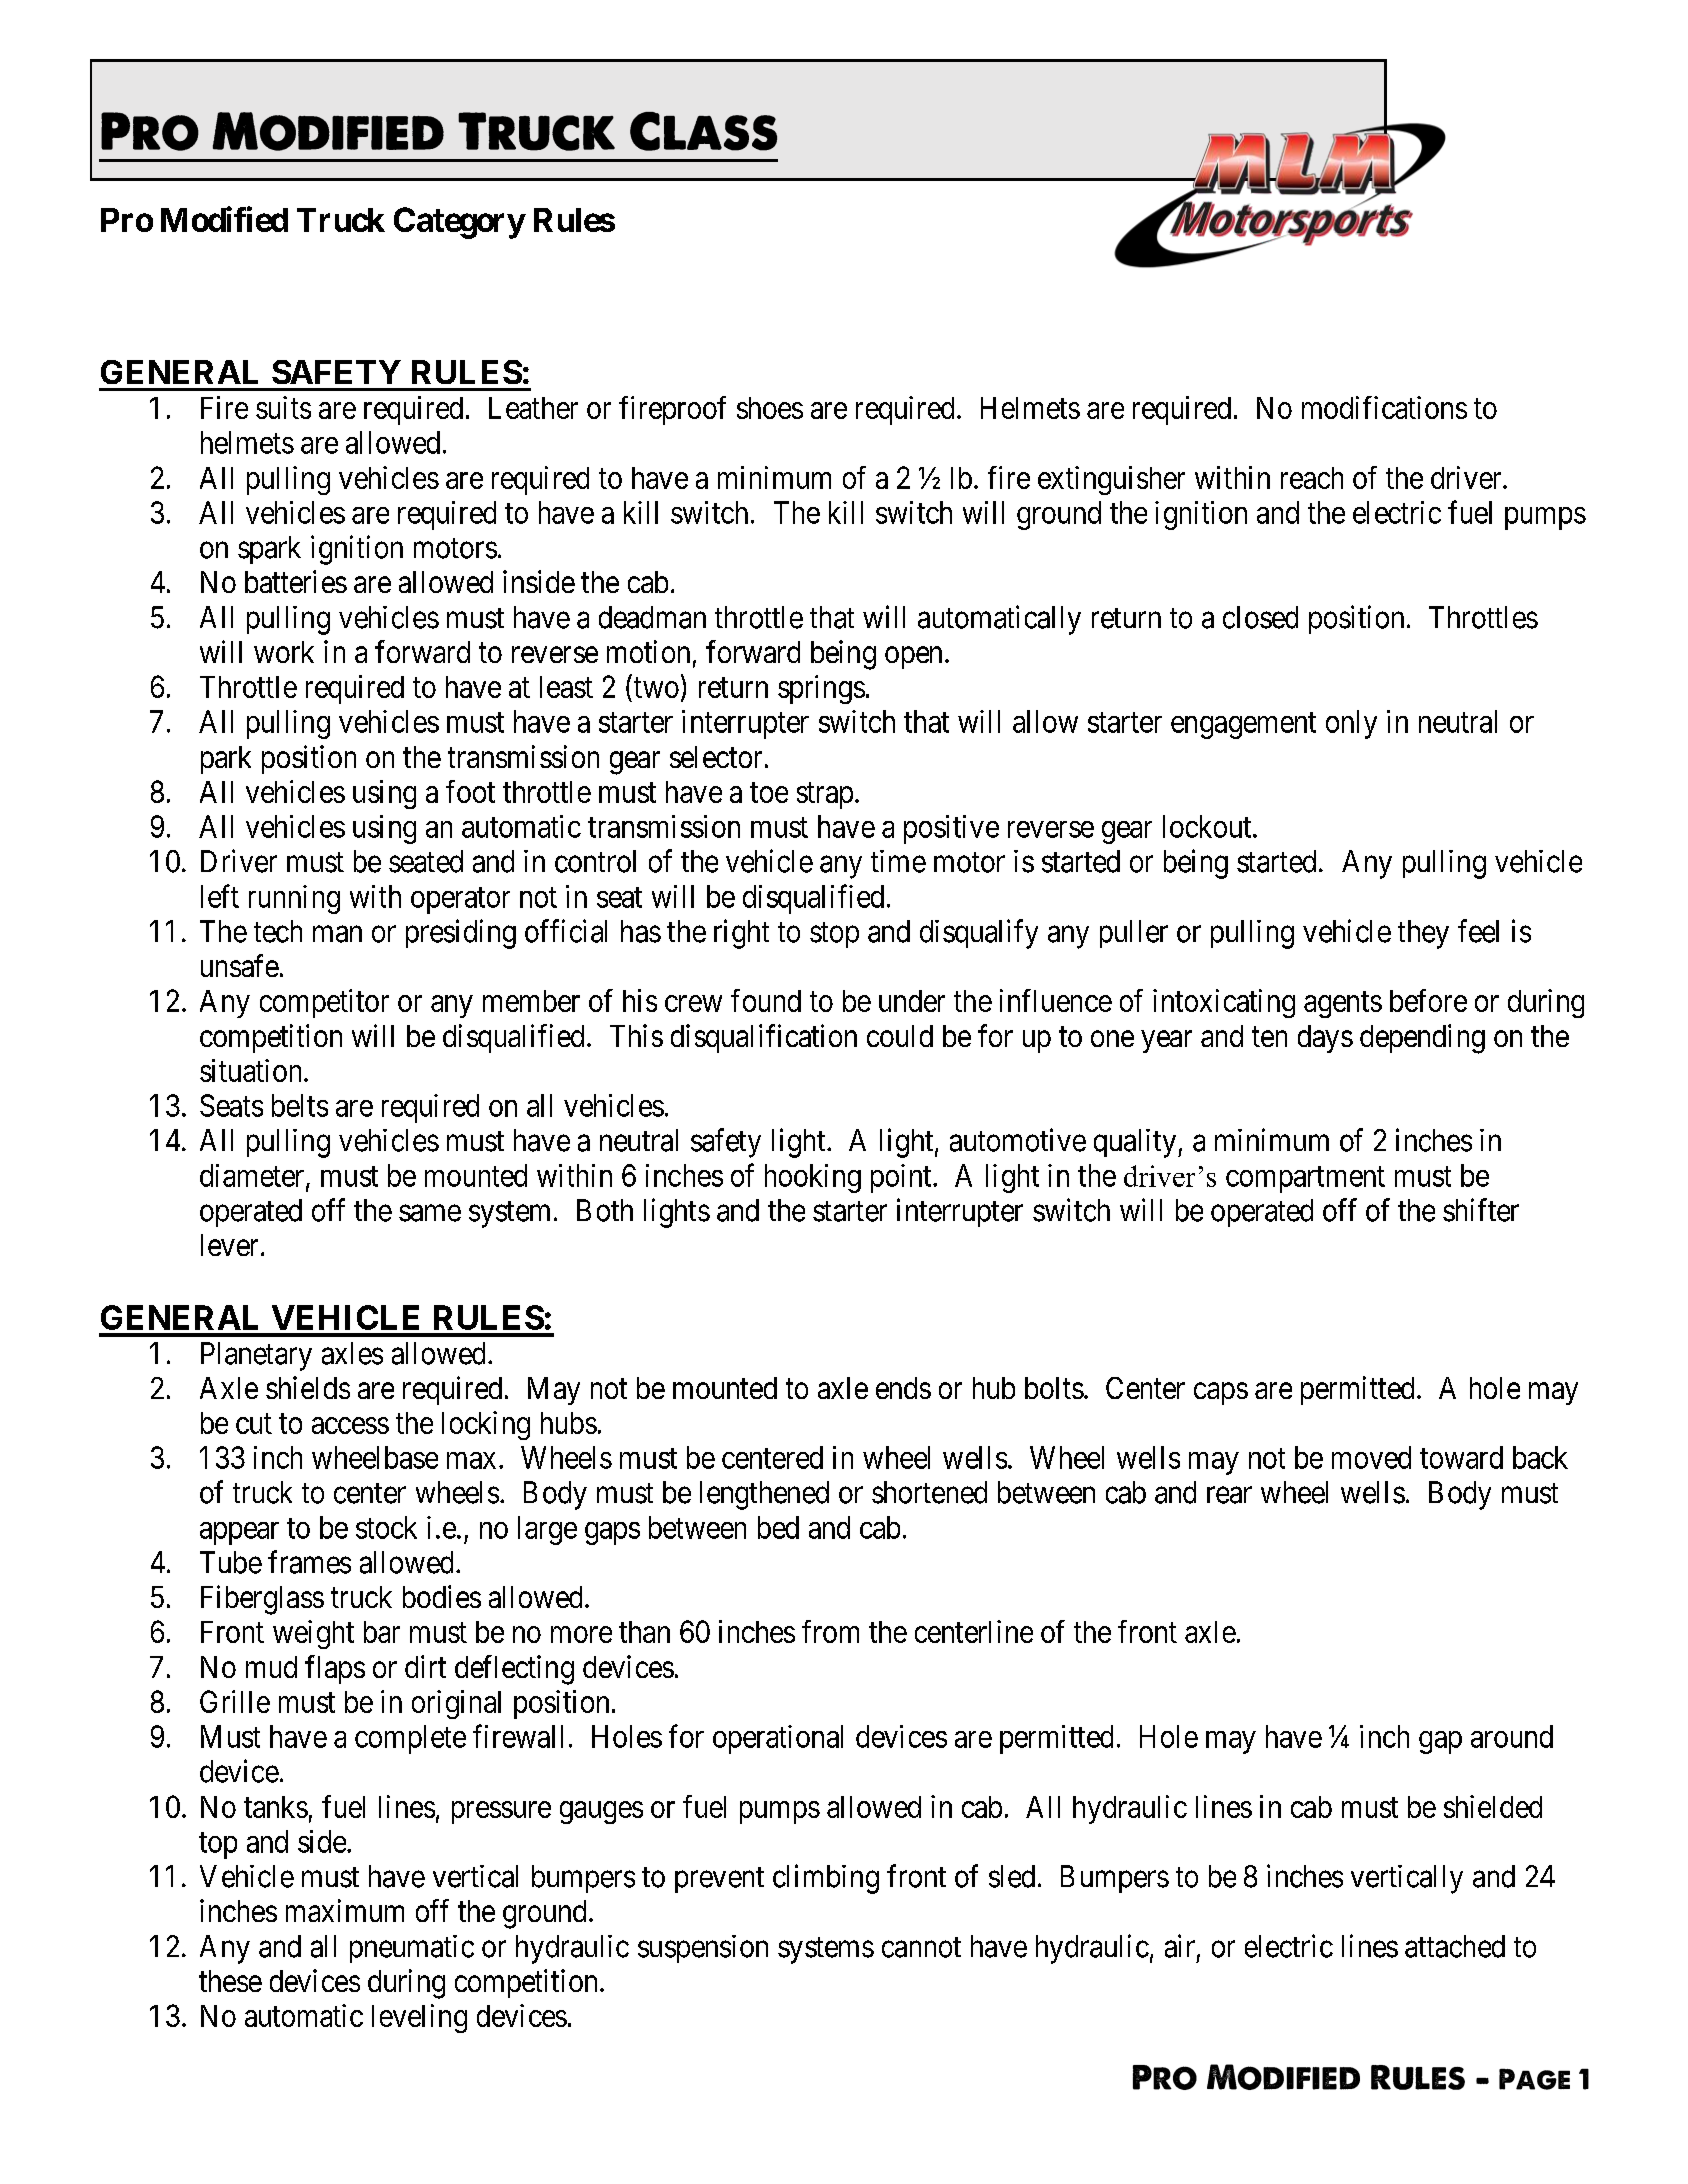 This image has height=2184, width=1688. I want to click on shortened, so click(929, 1492).
